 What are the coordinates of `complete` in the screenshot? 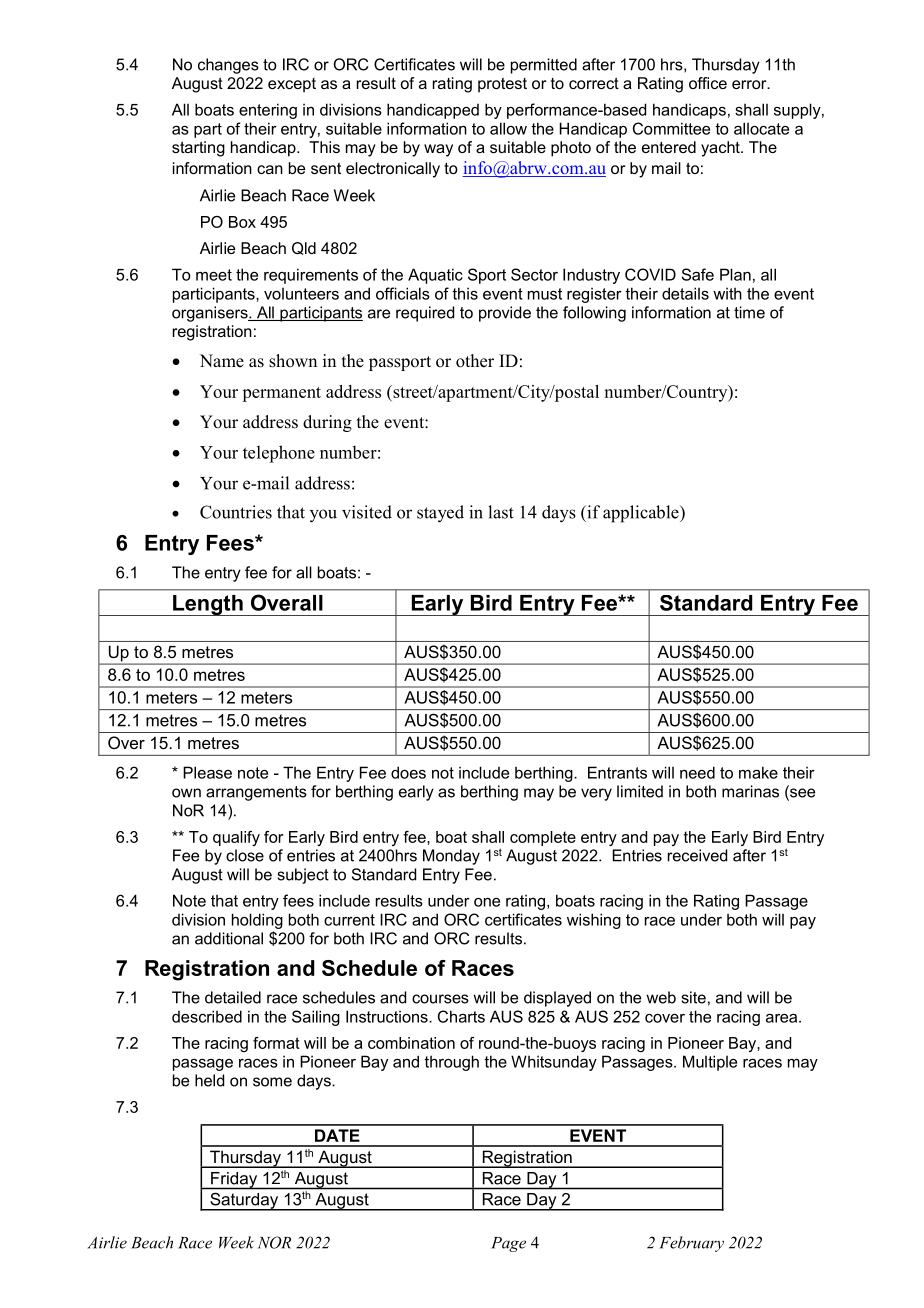 It's located at (543, 838).
